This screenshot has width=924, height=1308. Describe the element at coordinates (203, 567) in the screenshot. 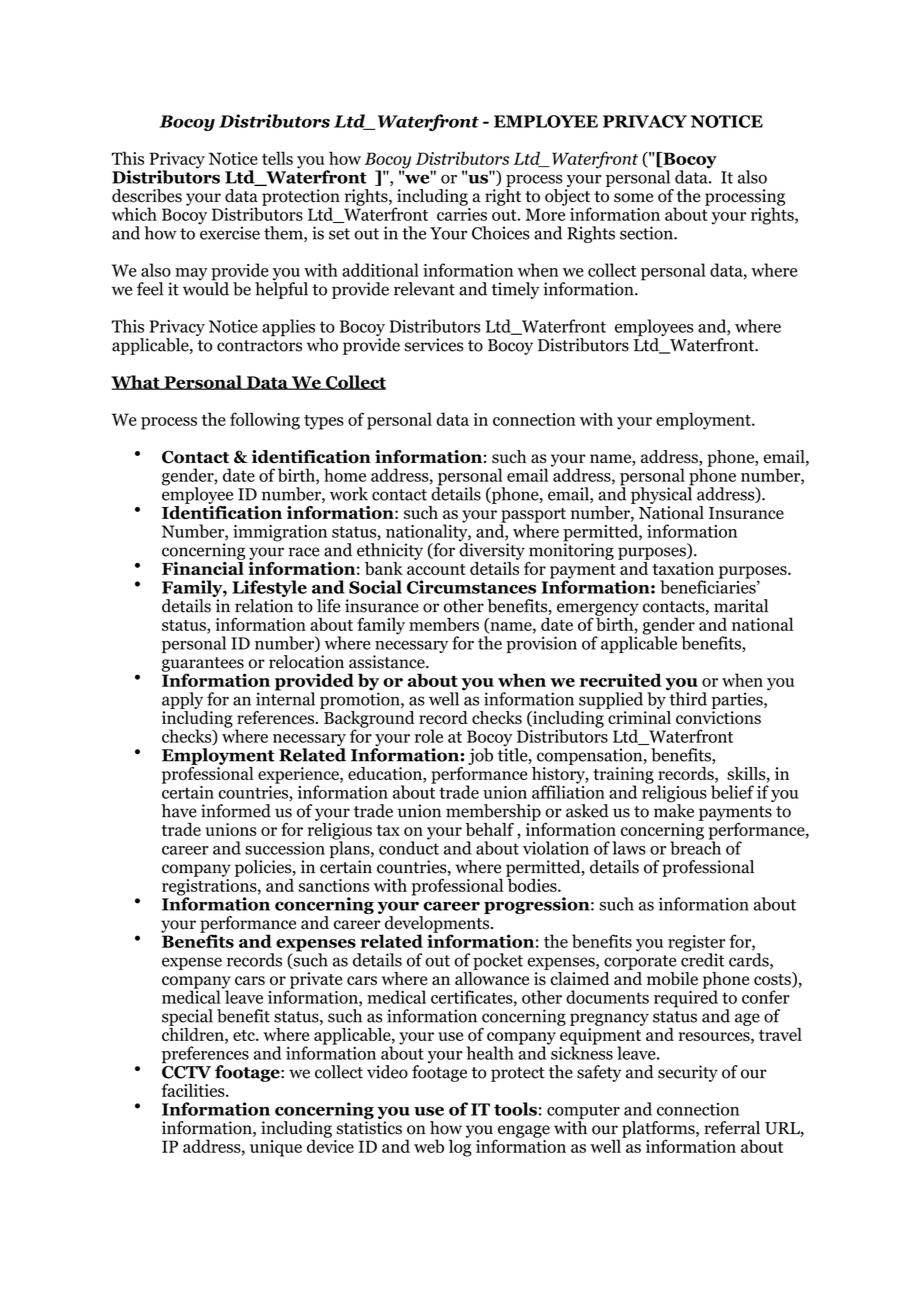

I see `Financial` at that location.
